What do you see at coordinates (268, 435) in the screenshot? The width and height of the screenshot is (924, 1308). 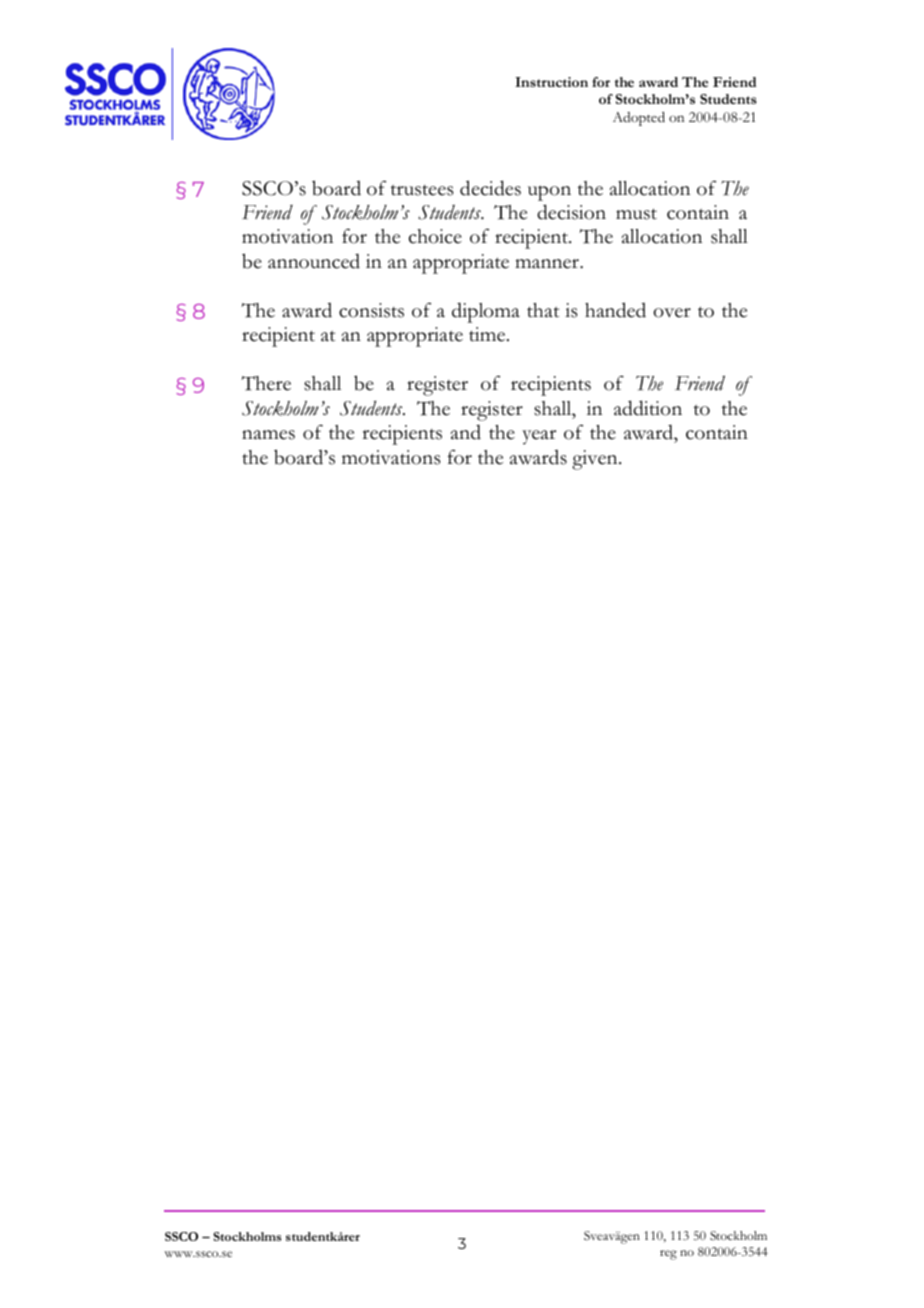 I see `names` at bounding box center [268, 435].
